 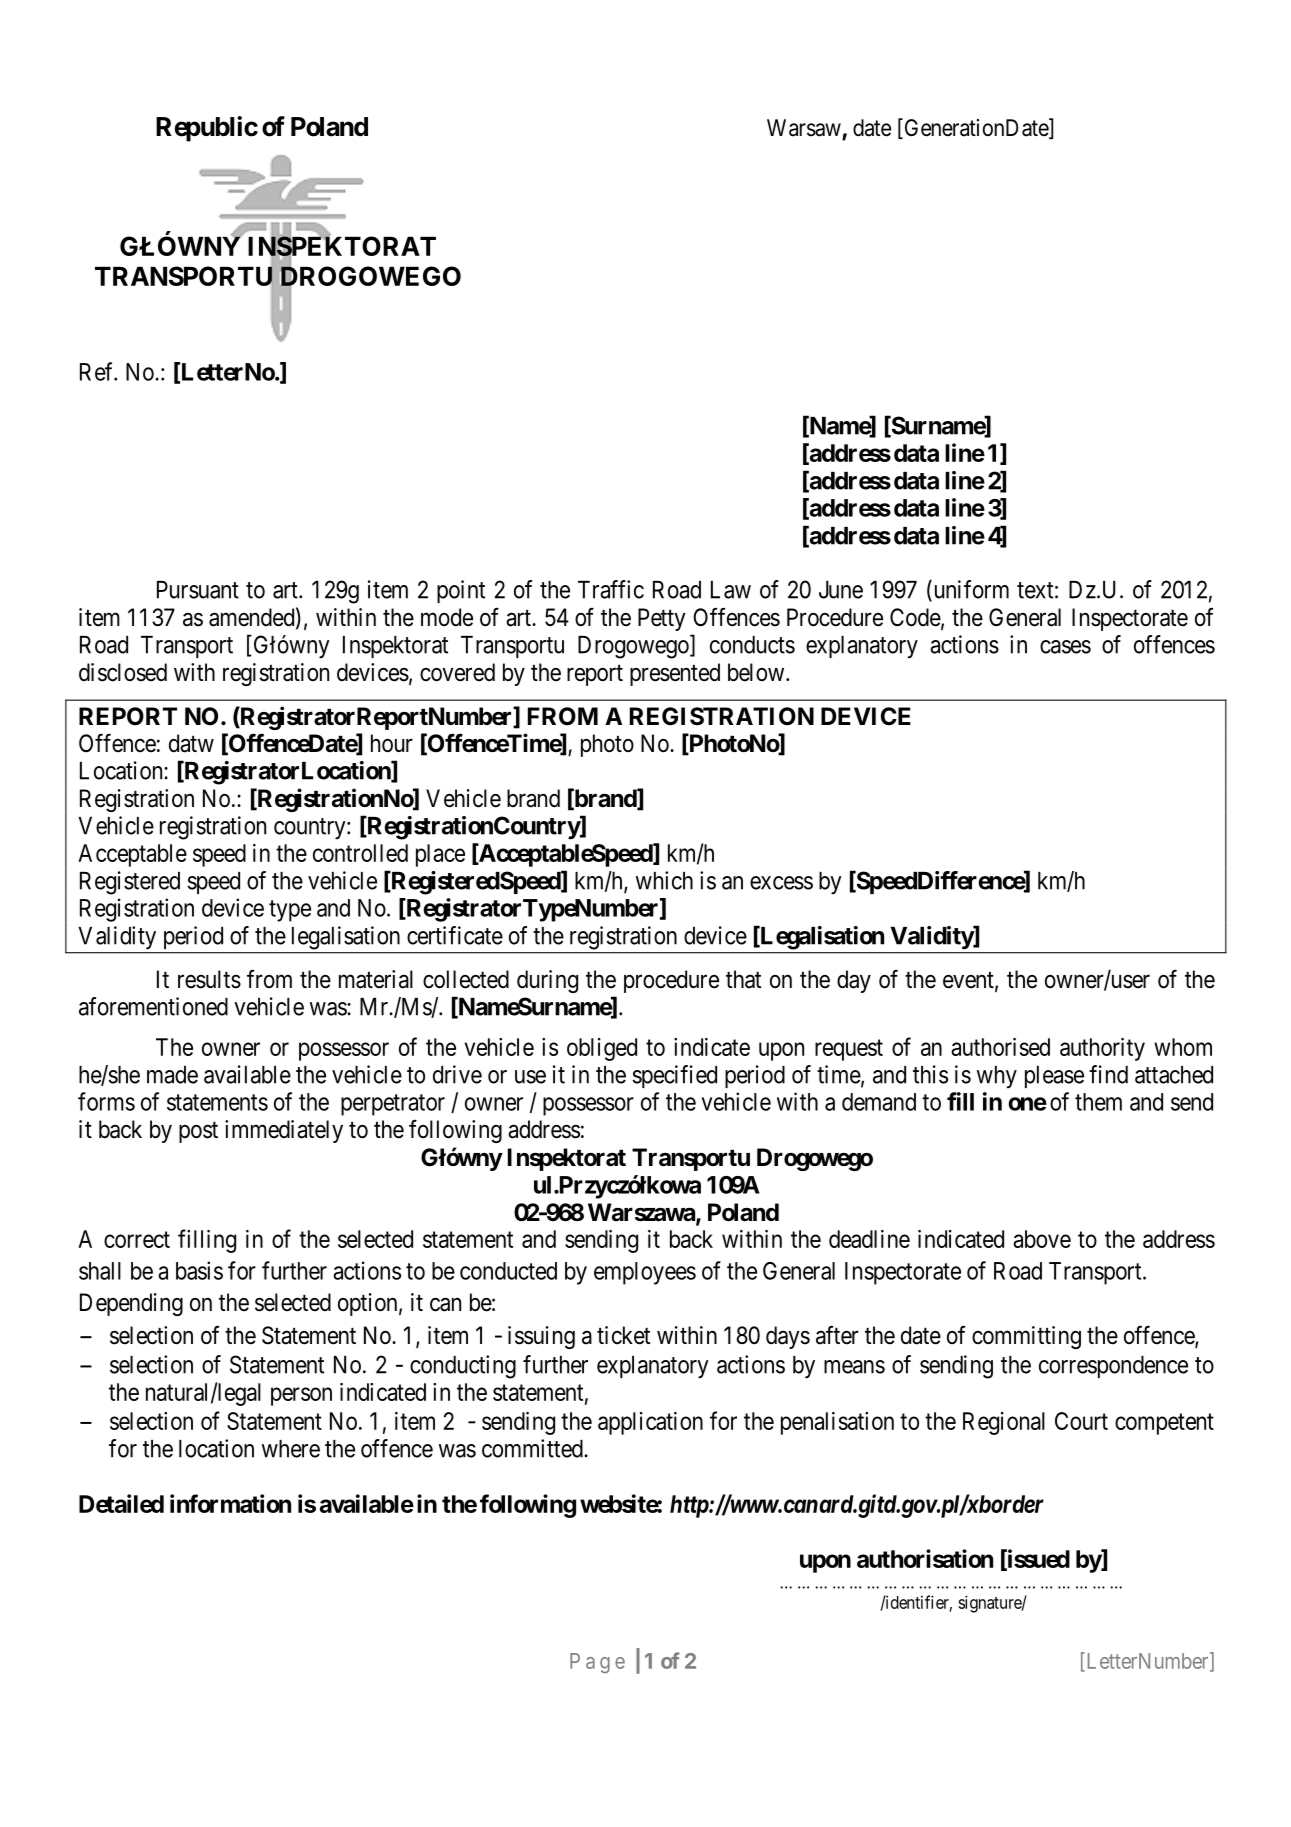 What do you see at coordinates (230, 1503) in the screenshot?
I see `information` at bounding box center [230, 1503].
